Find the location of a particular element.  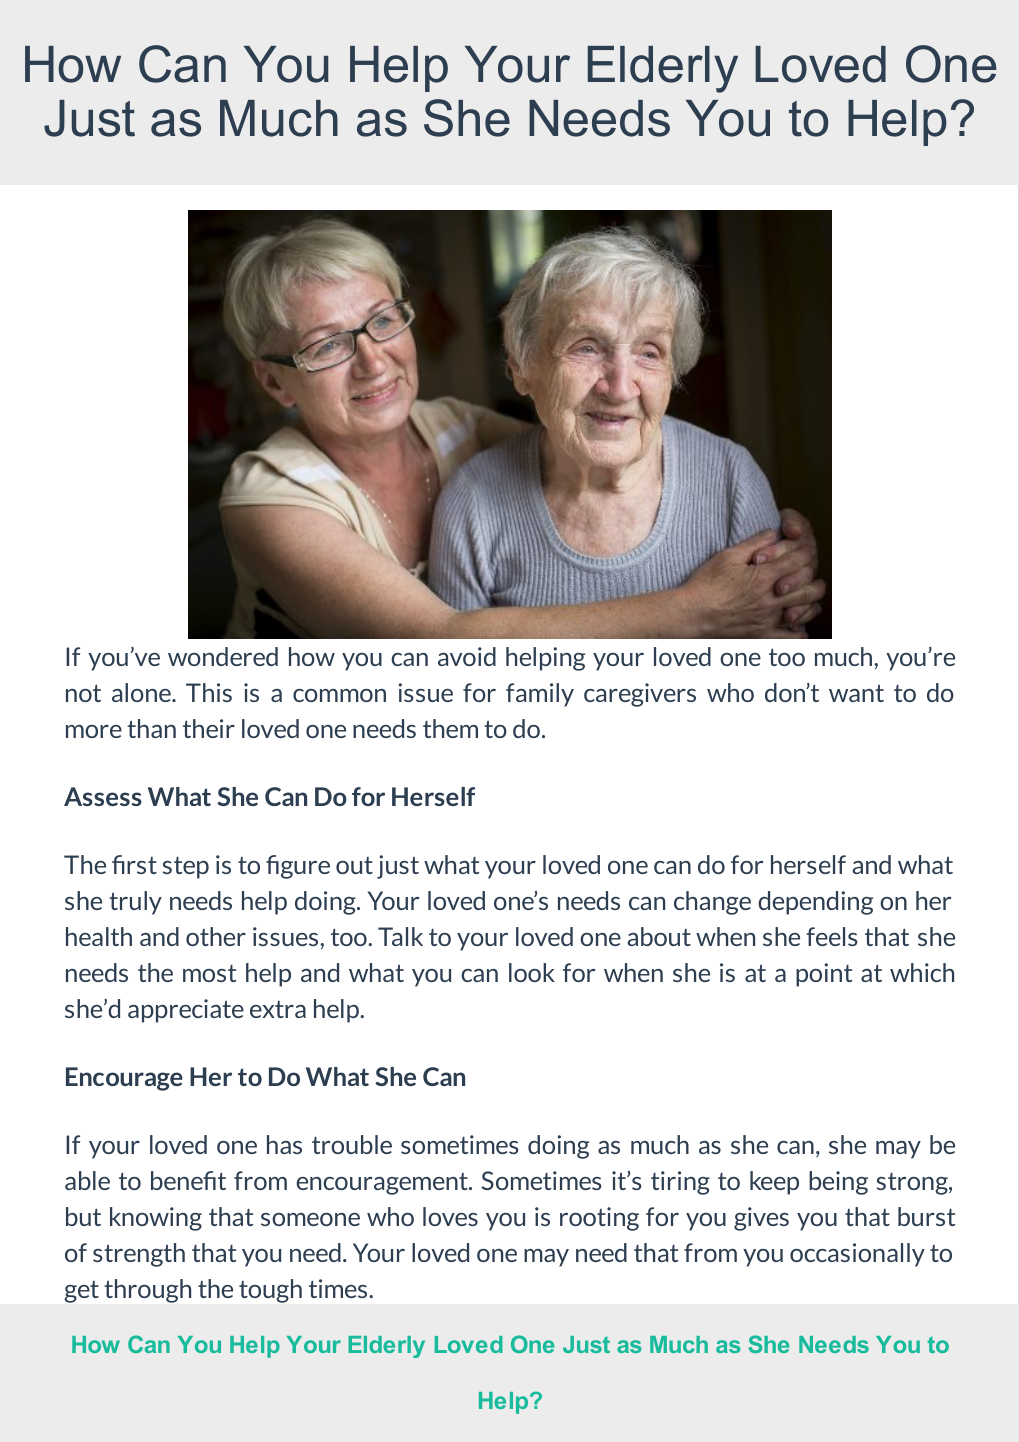

Assess is located at coordinates (103, 796).
